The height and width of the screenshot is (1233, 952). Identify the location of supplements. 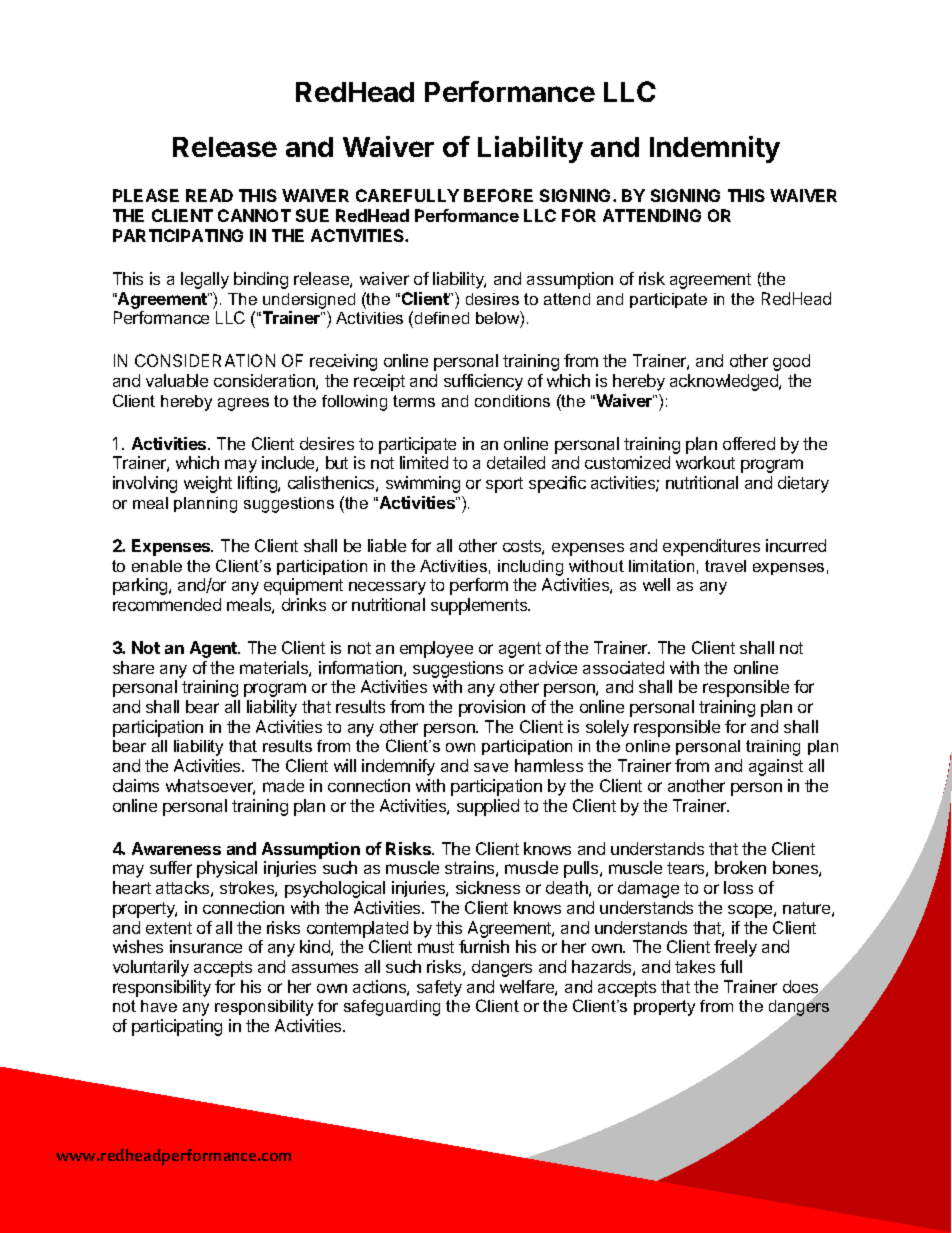
(480, 606).
